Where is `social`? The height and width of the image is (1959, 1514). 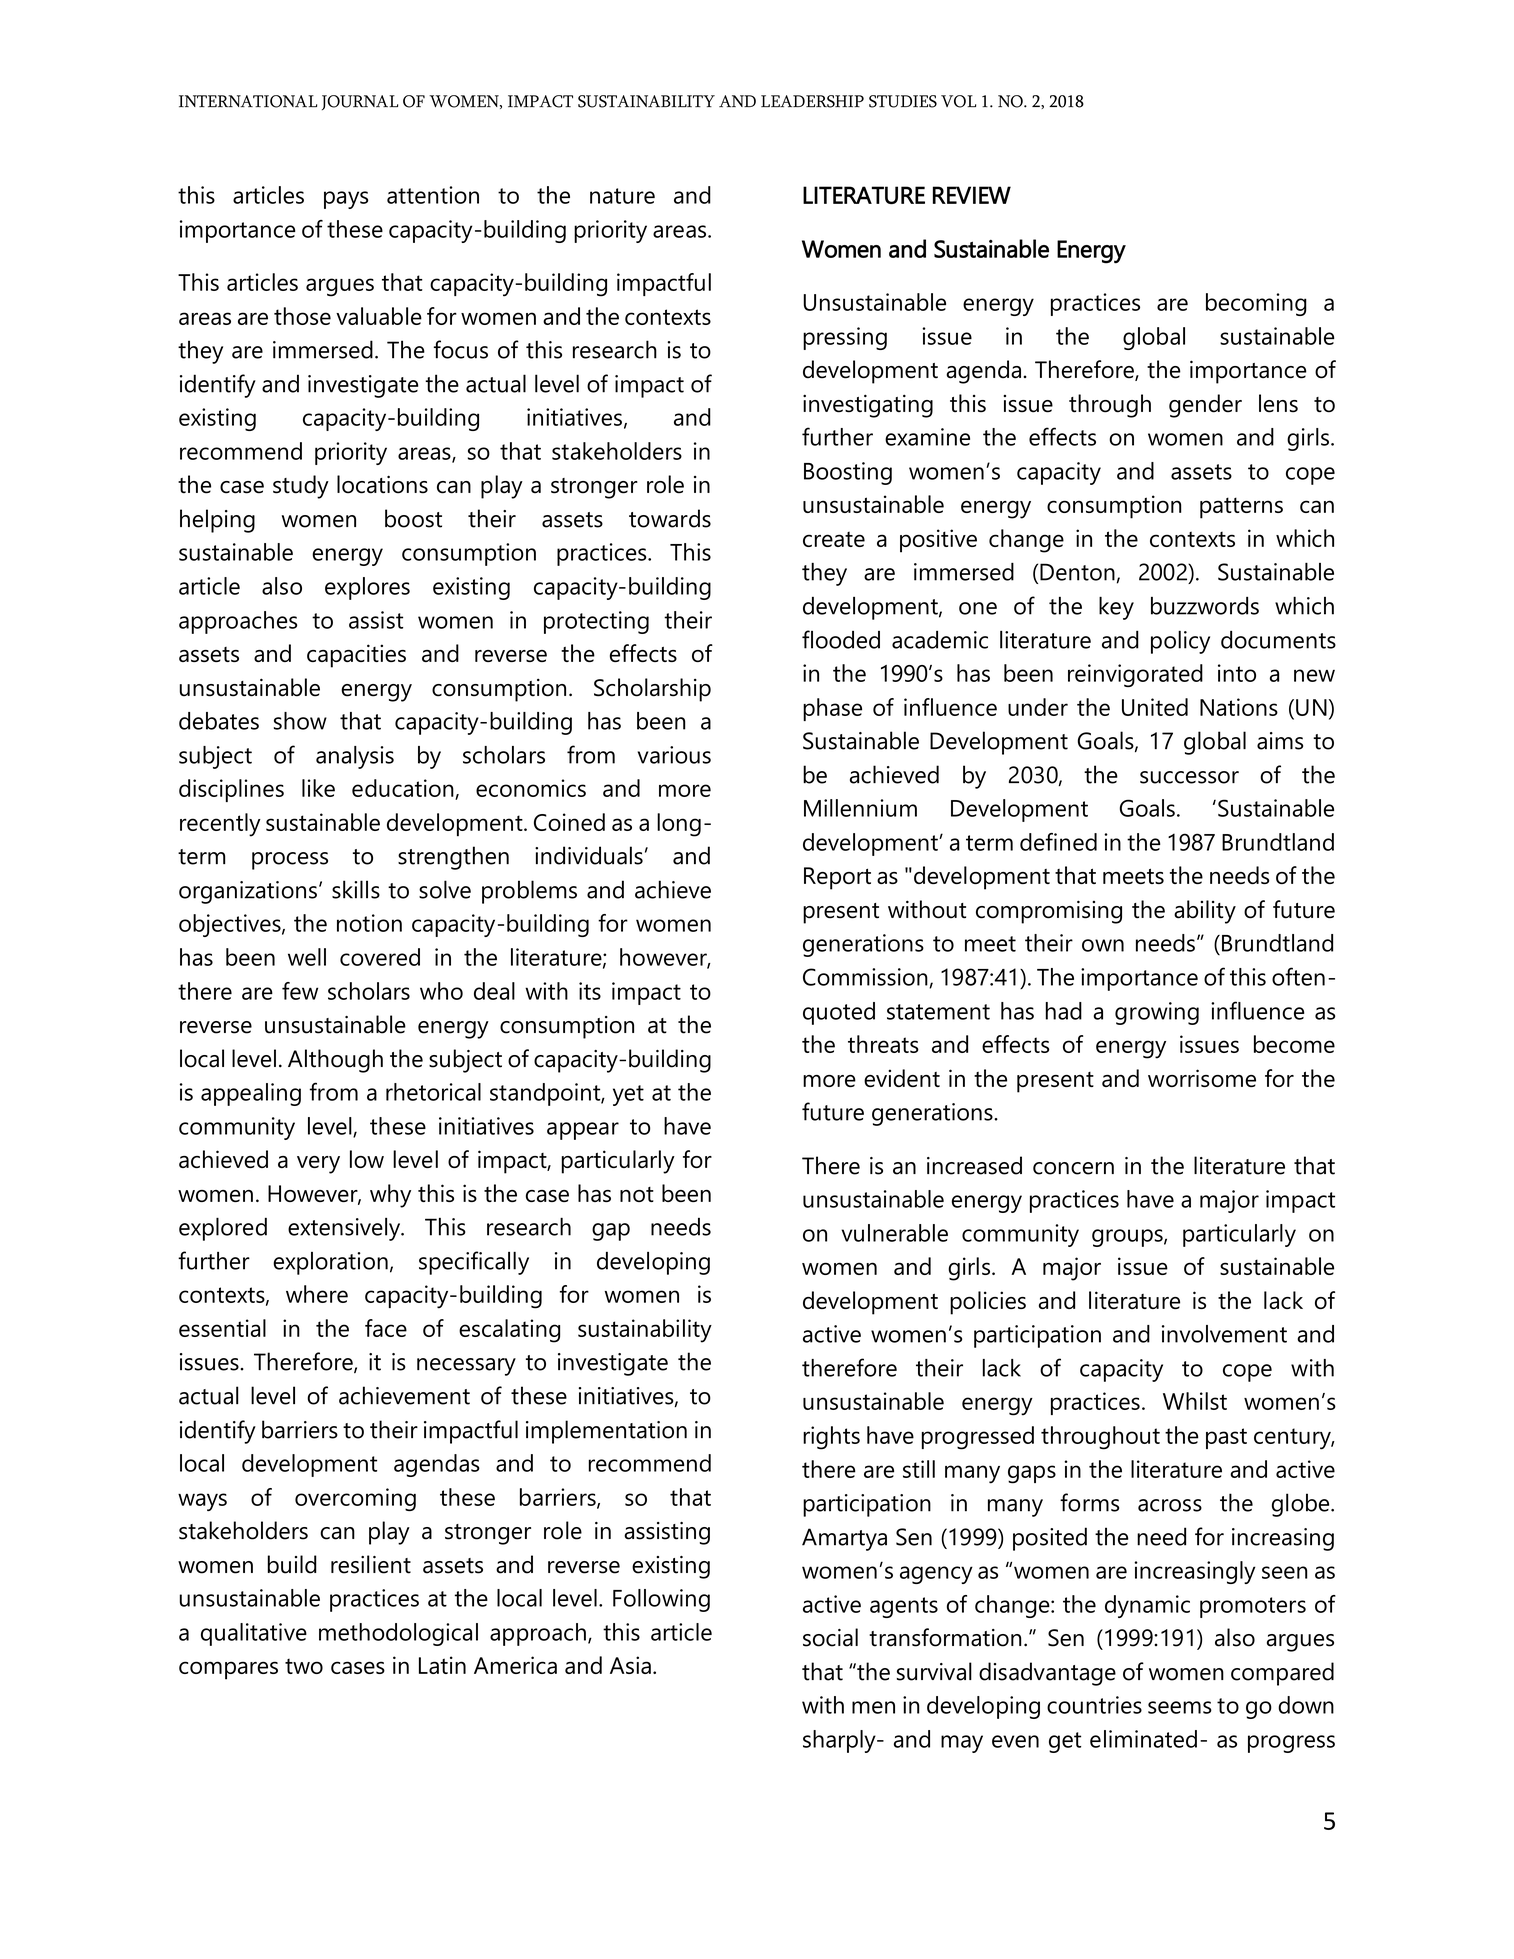
social is located at coordinates (830, 1637).
